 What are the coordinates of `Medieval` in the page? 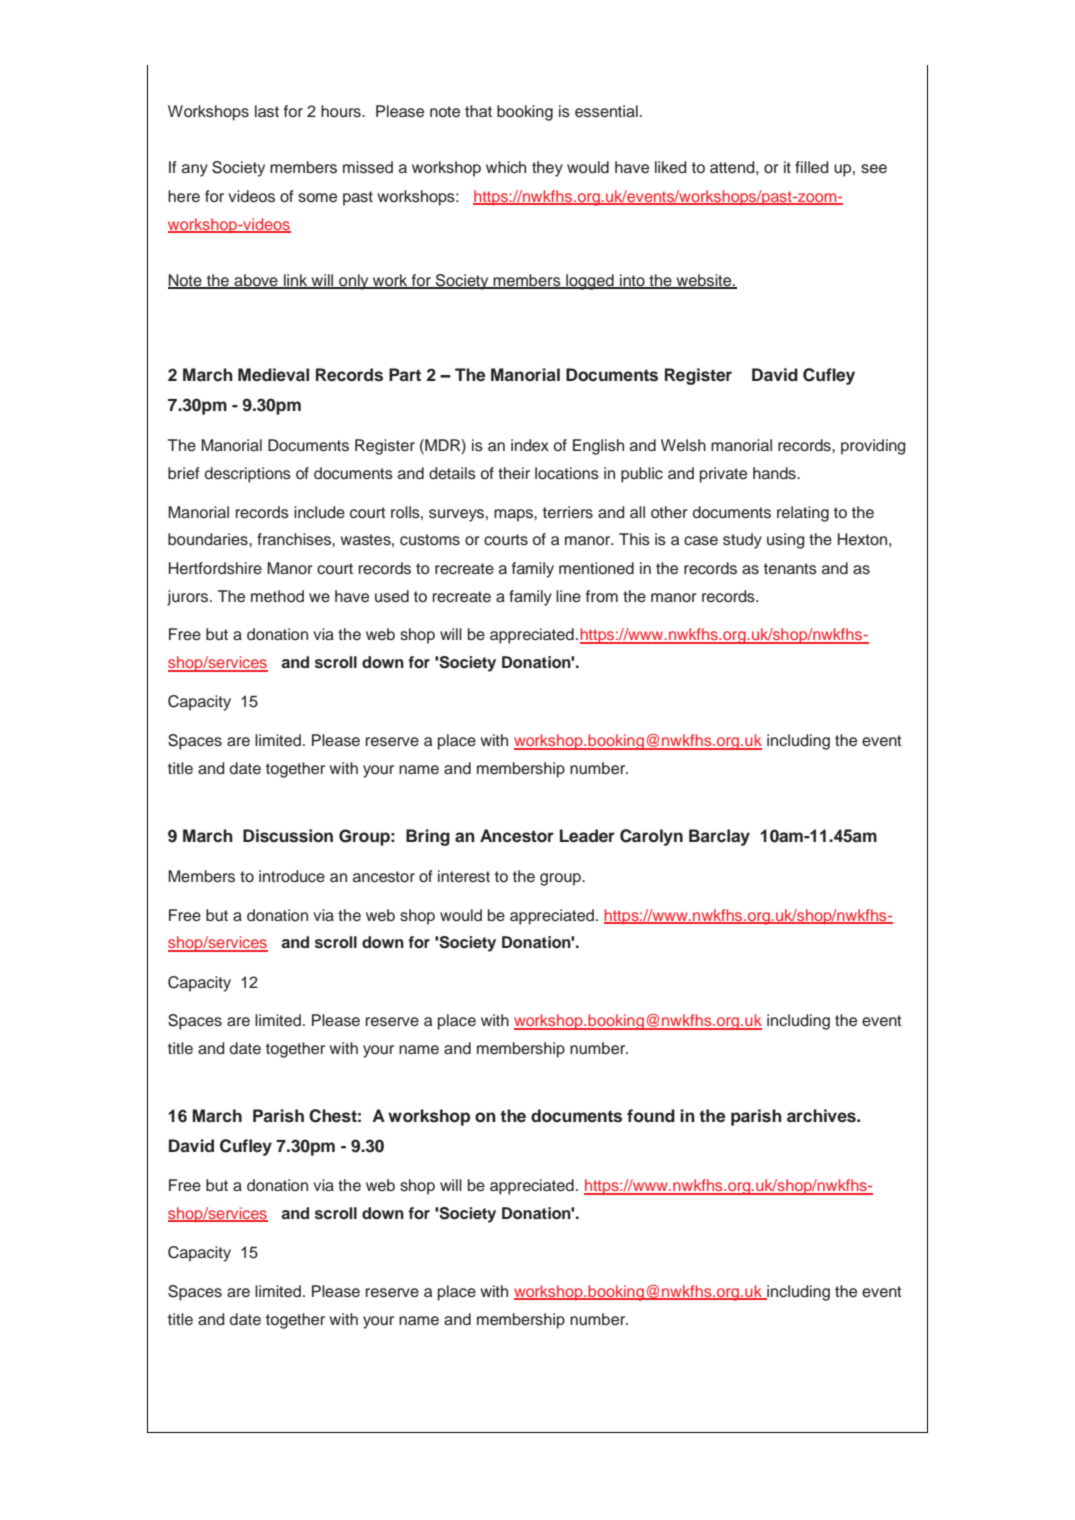 It's located at (273, 375).
